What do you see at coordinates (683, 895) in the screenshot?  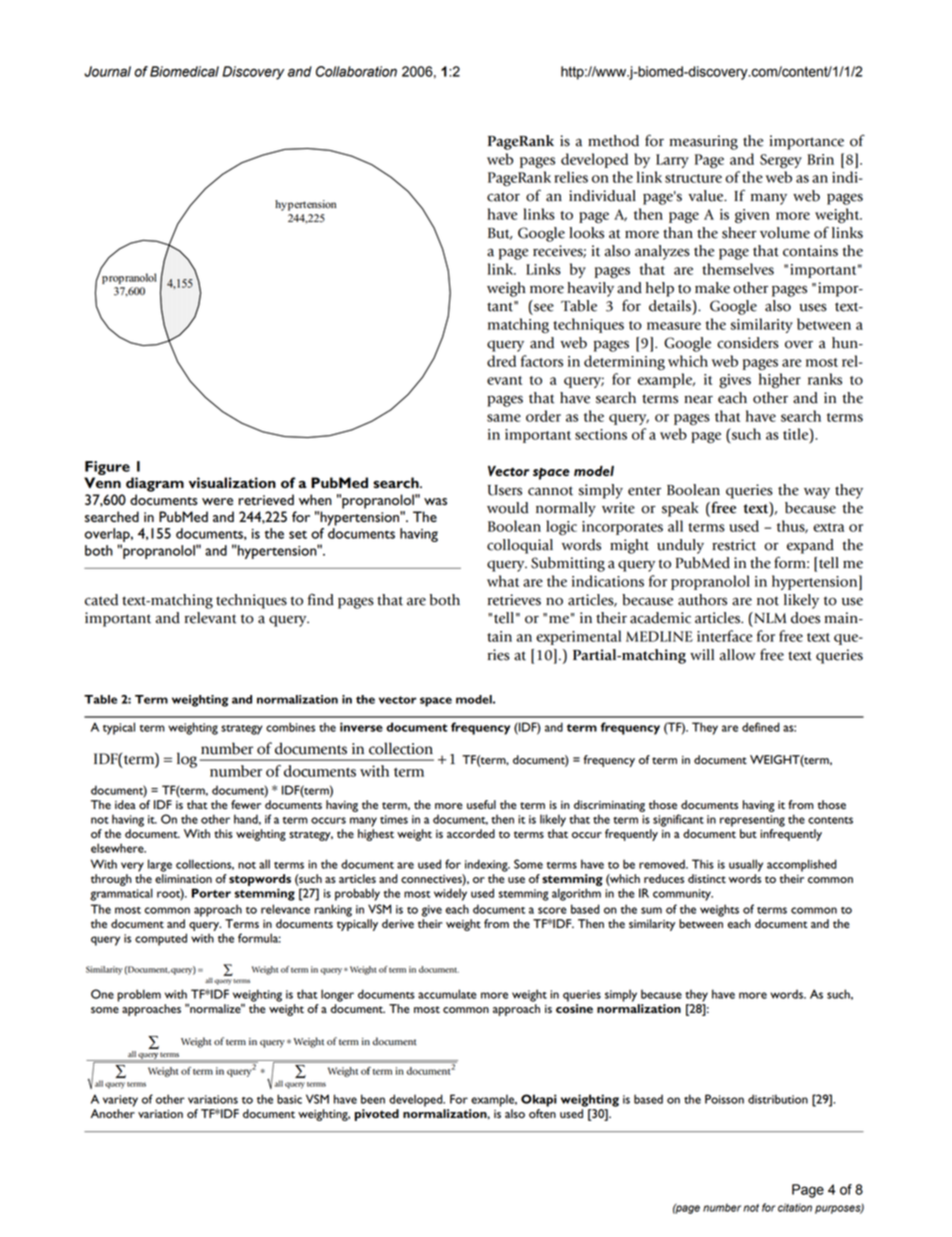 I see `community` at bounding box center [683, 895].
